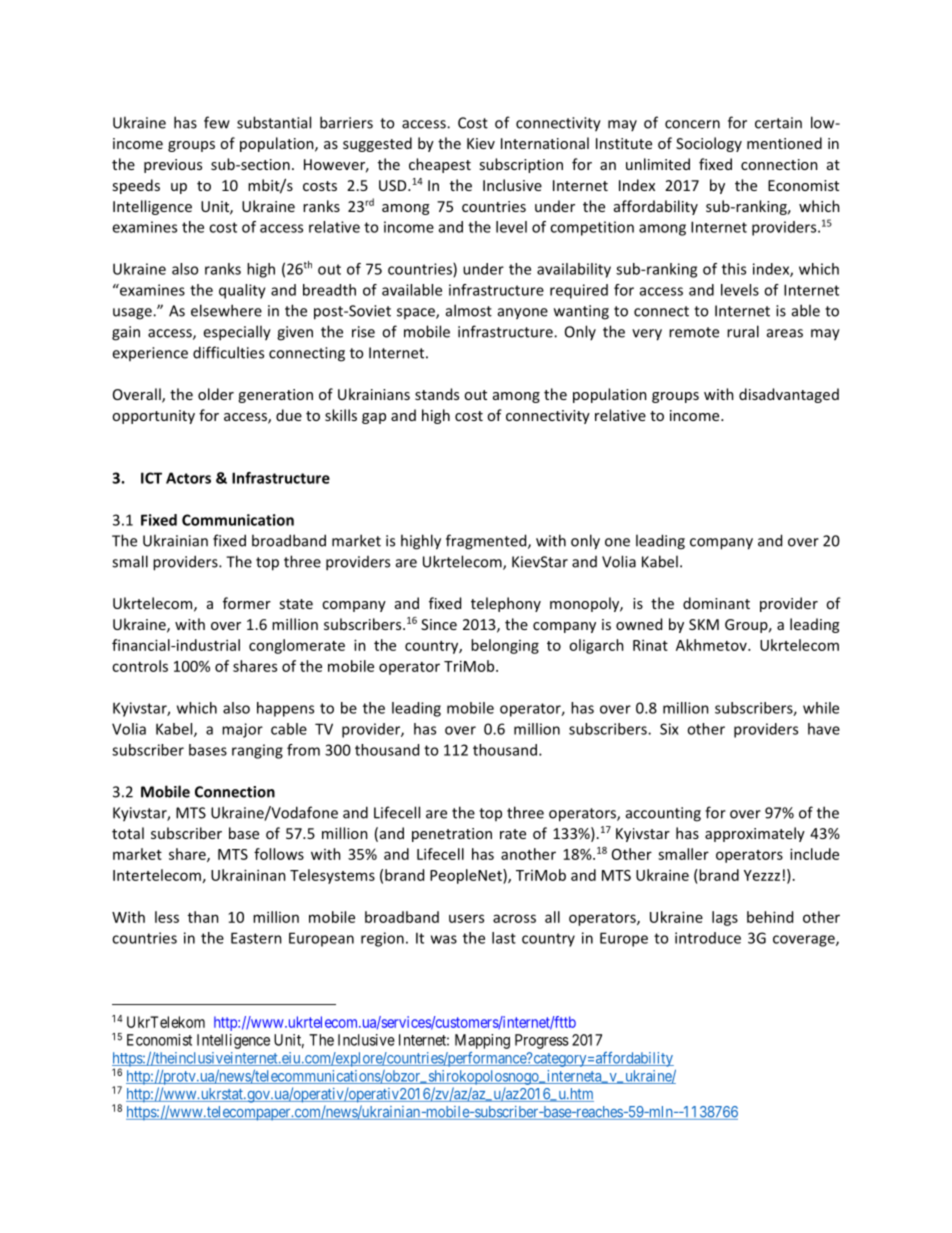  I want to click on Eastern, so click(256, 938).
